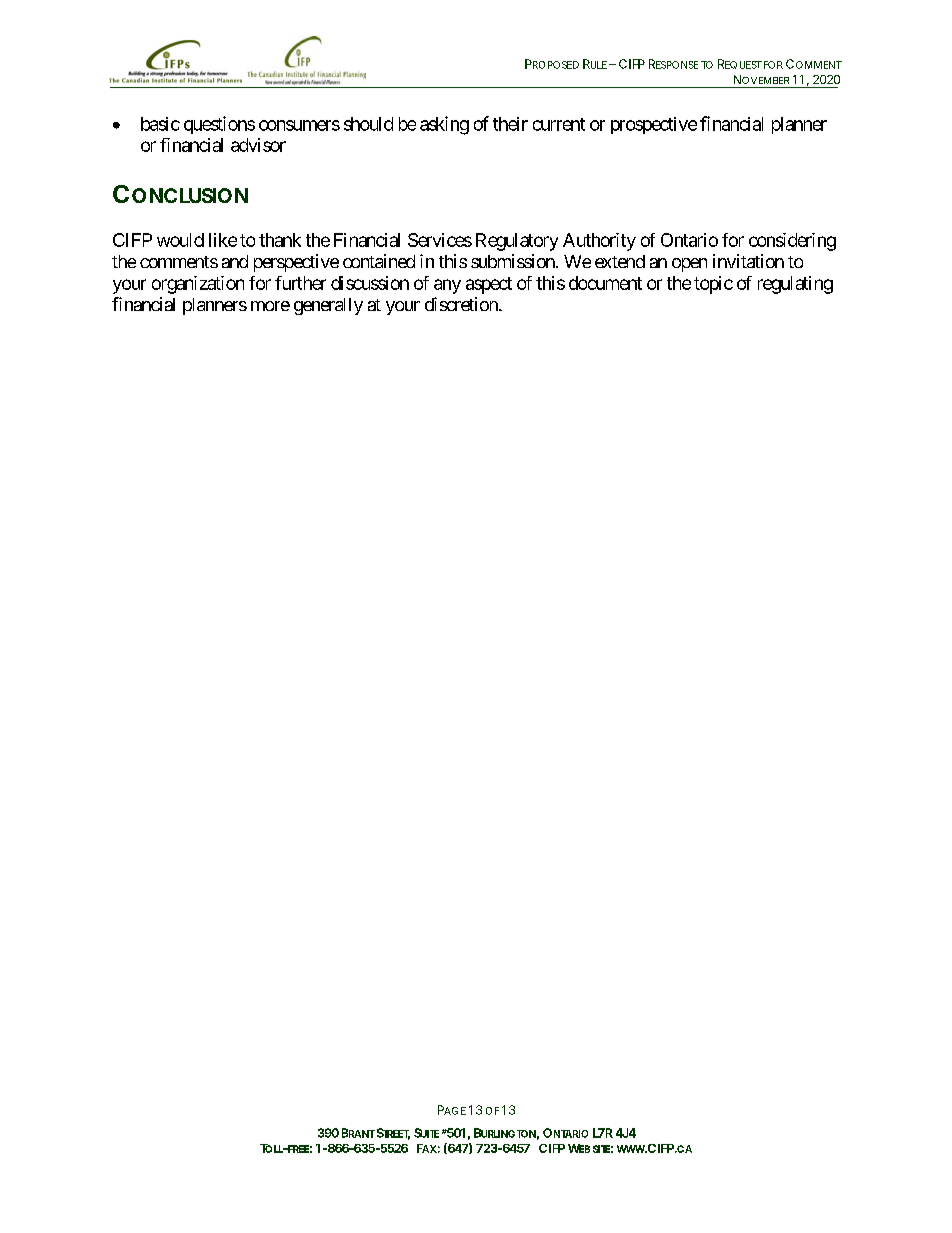 The height and width of the document is (1233, 952). I want to click on aspect, so click(489, 285).
